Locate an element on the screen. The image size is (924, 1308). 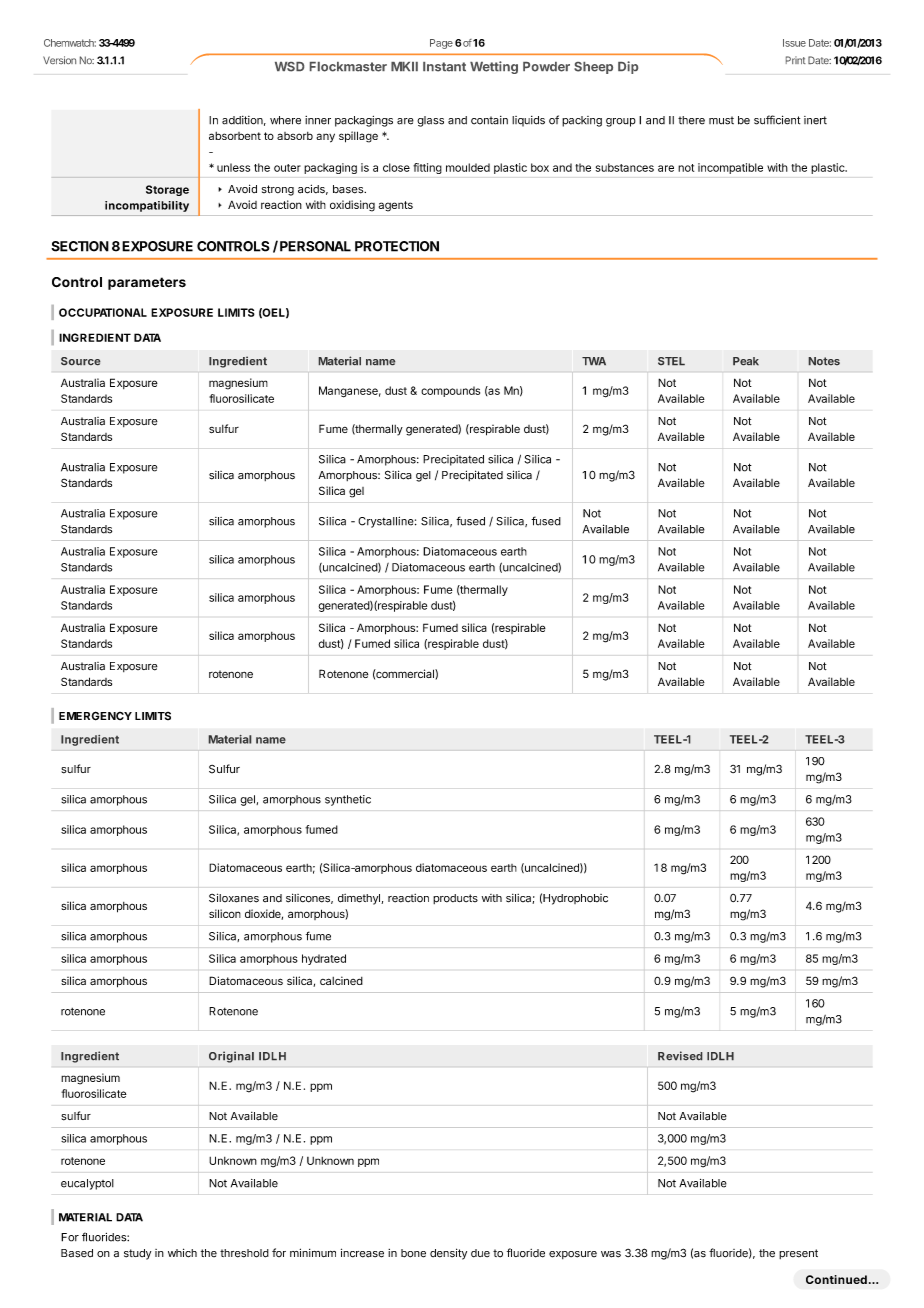
Instant is located at coordinates (444, 67).
